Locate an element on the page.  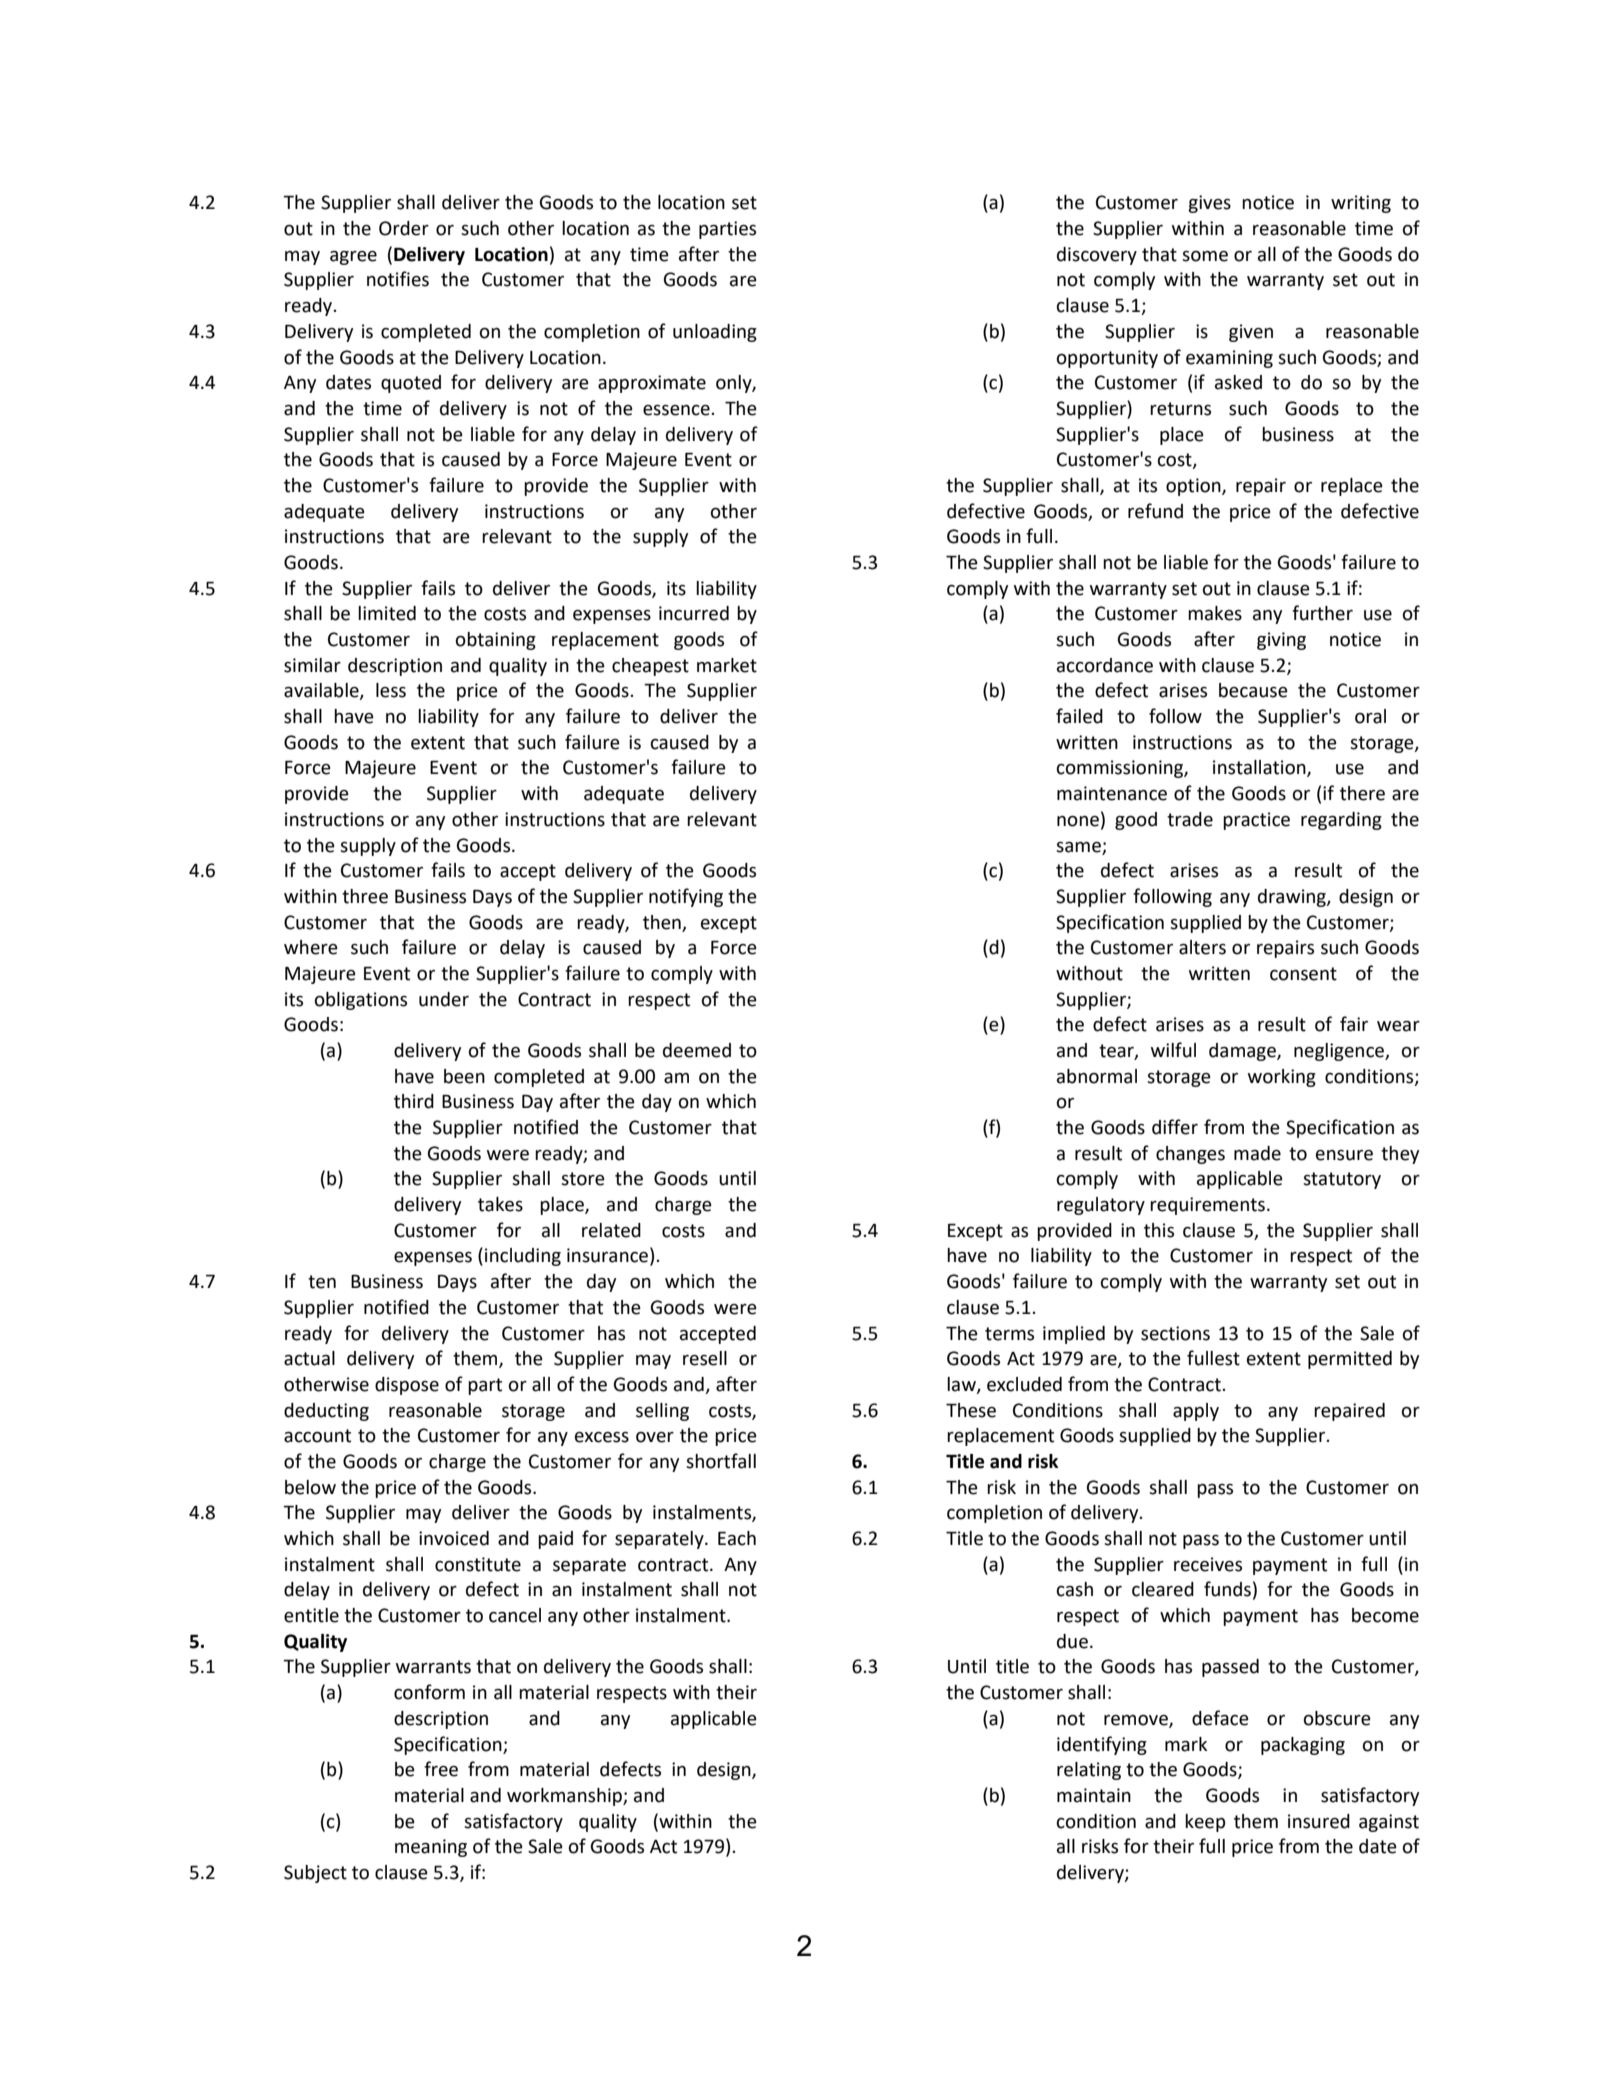
maintain is located at coordinates (1094, 1795).
